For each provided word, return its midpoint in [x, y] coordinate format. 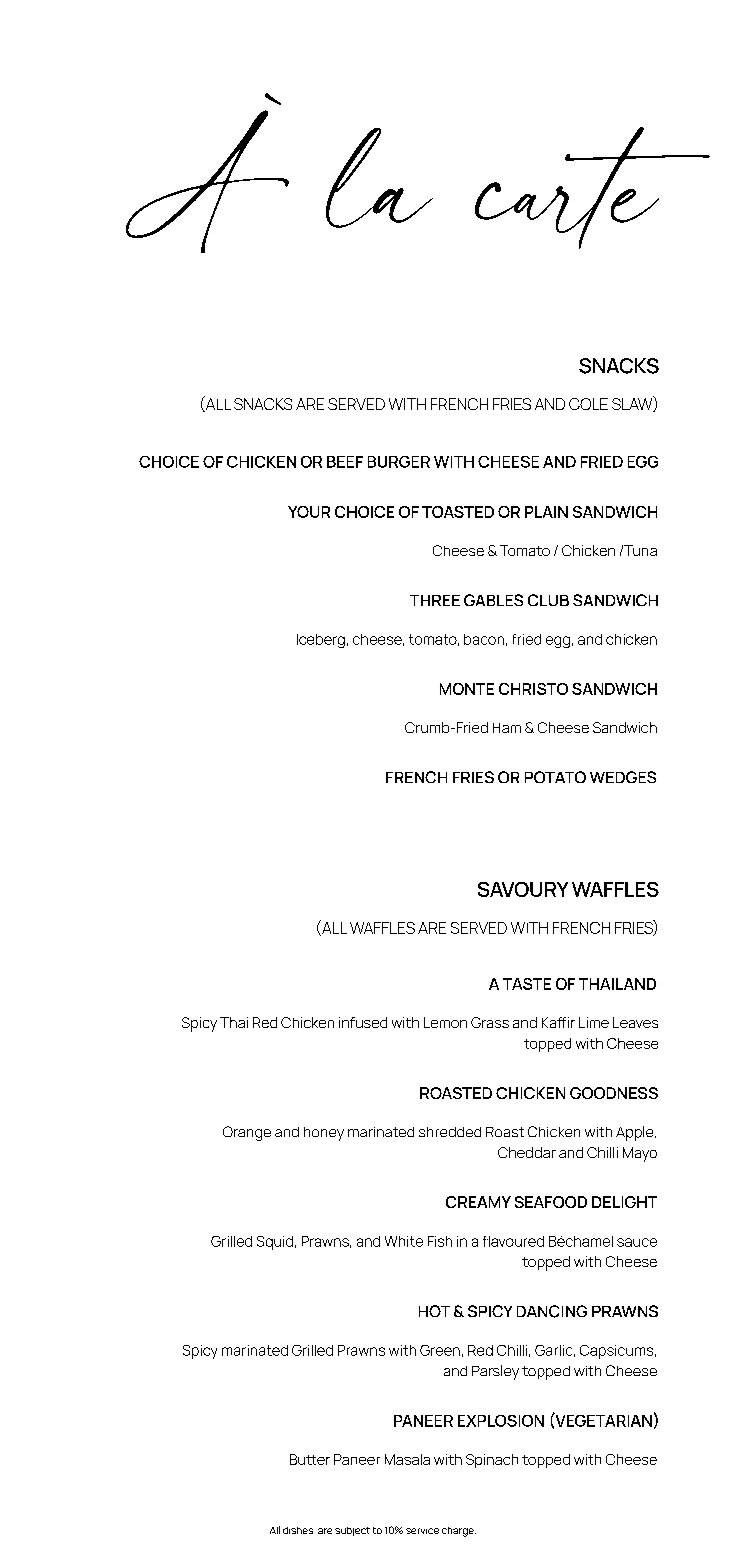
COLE [588, 404]
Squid [275, 1243]
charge [459, 1532]
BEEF [345, 462]
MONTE [467, 689]
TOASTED [458, 512]
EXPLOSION [501, 1421]
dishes [298, 1530]
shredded [450, 1132]
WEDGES [623, 777]
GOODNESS [614, 1093]
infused [363, 1022]
